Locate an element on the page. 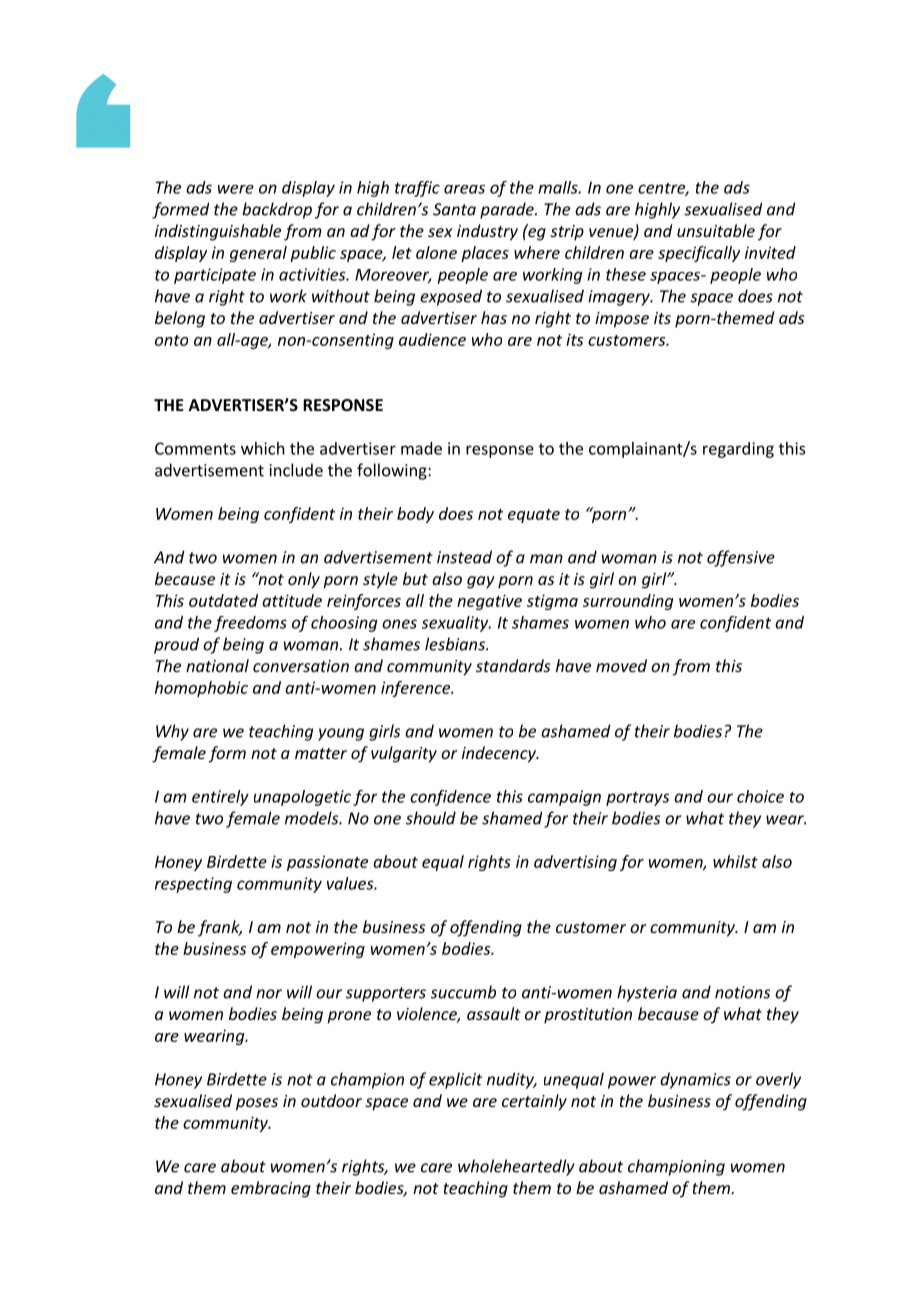 This page has height=1308, width=924. offensive is located at coordinates (741, 558).
